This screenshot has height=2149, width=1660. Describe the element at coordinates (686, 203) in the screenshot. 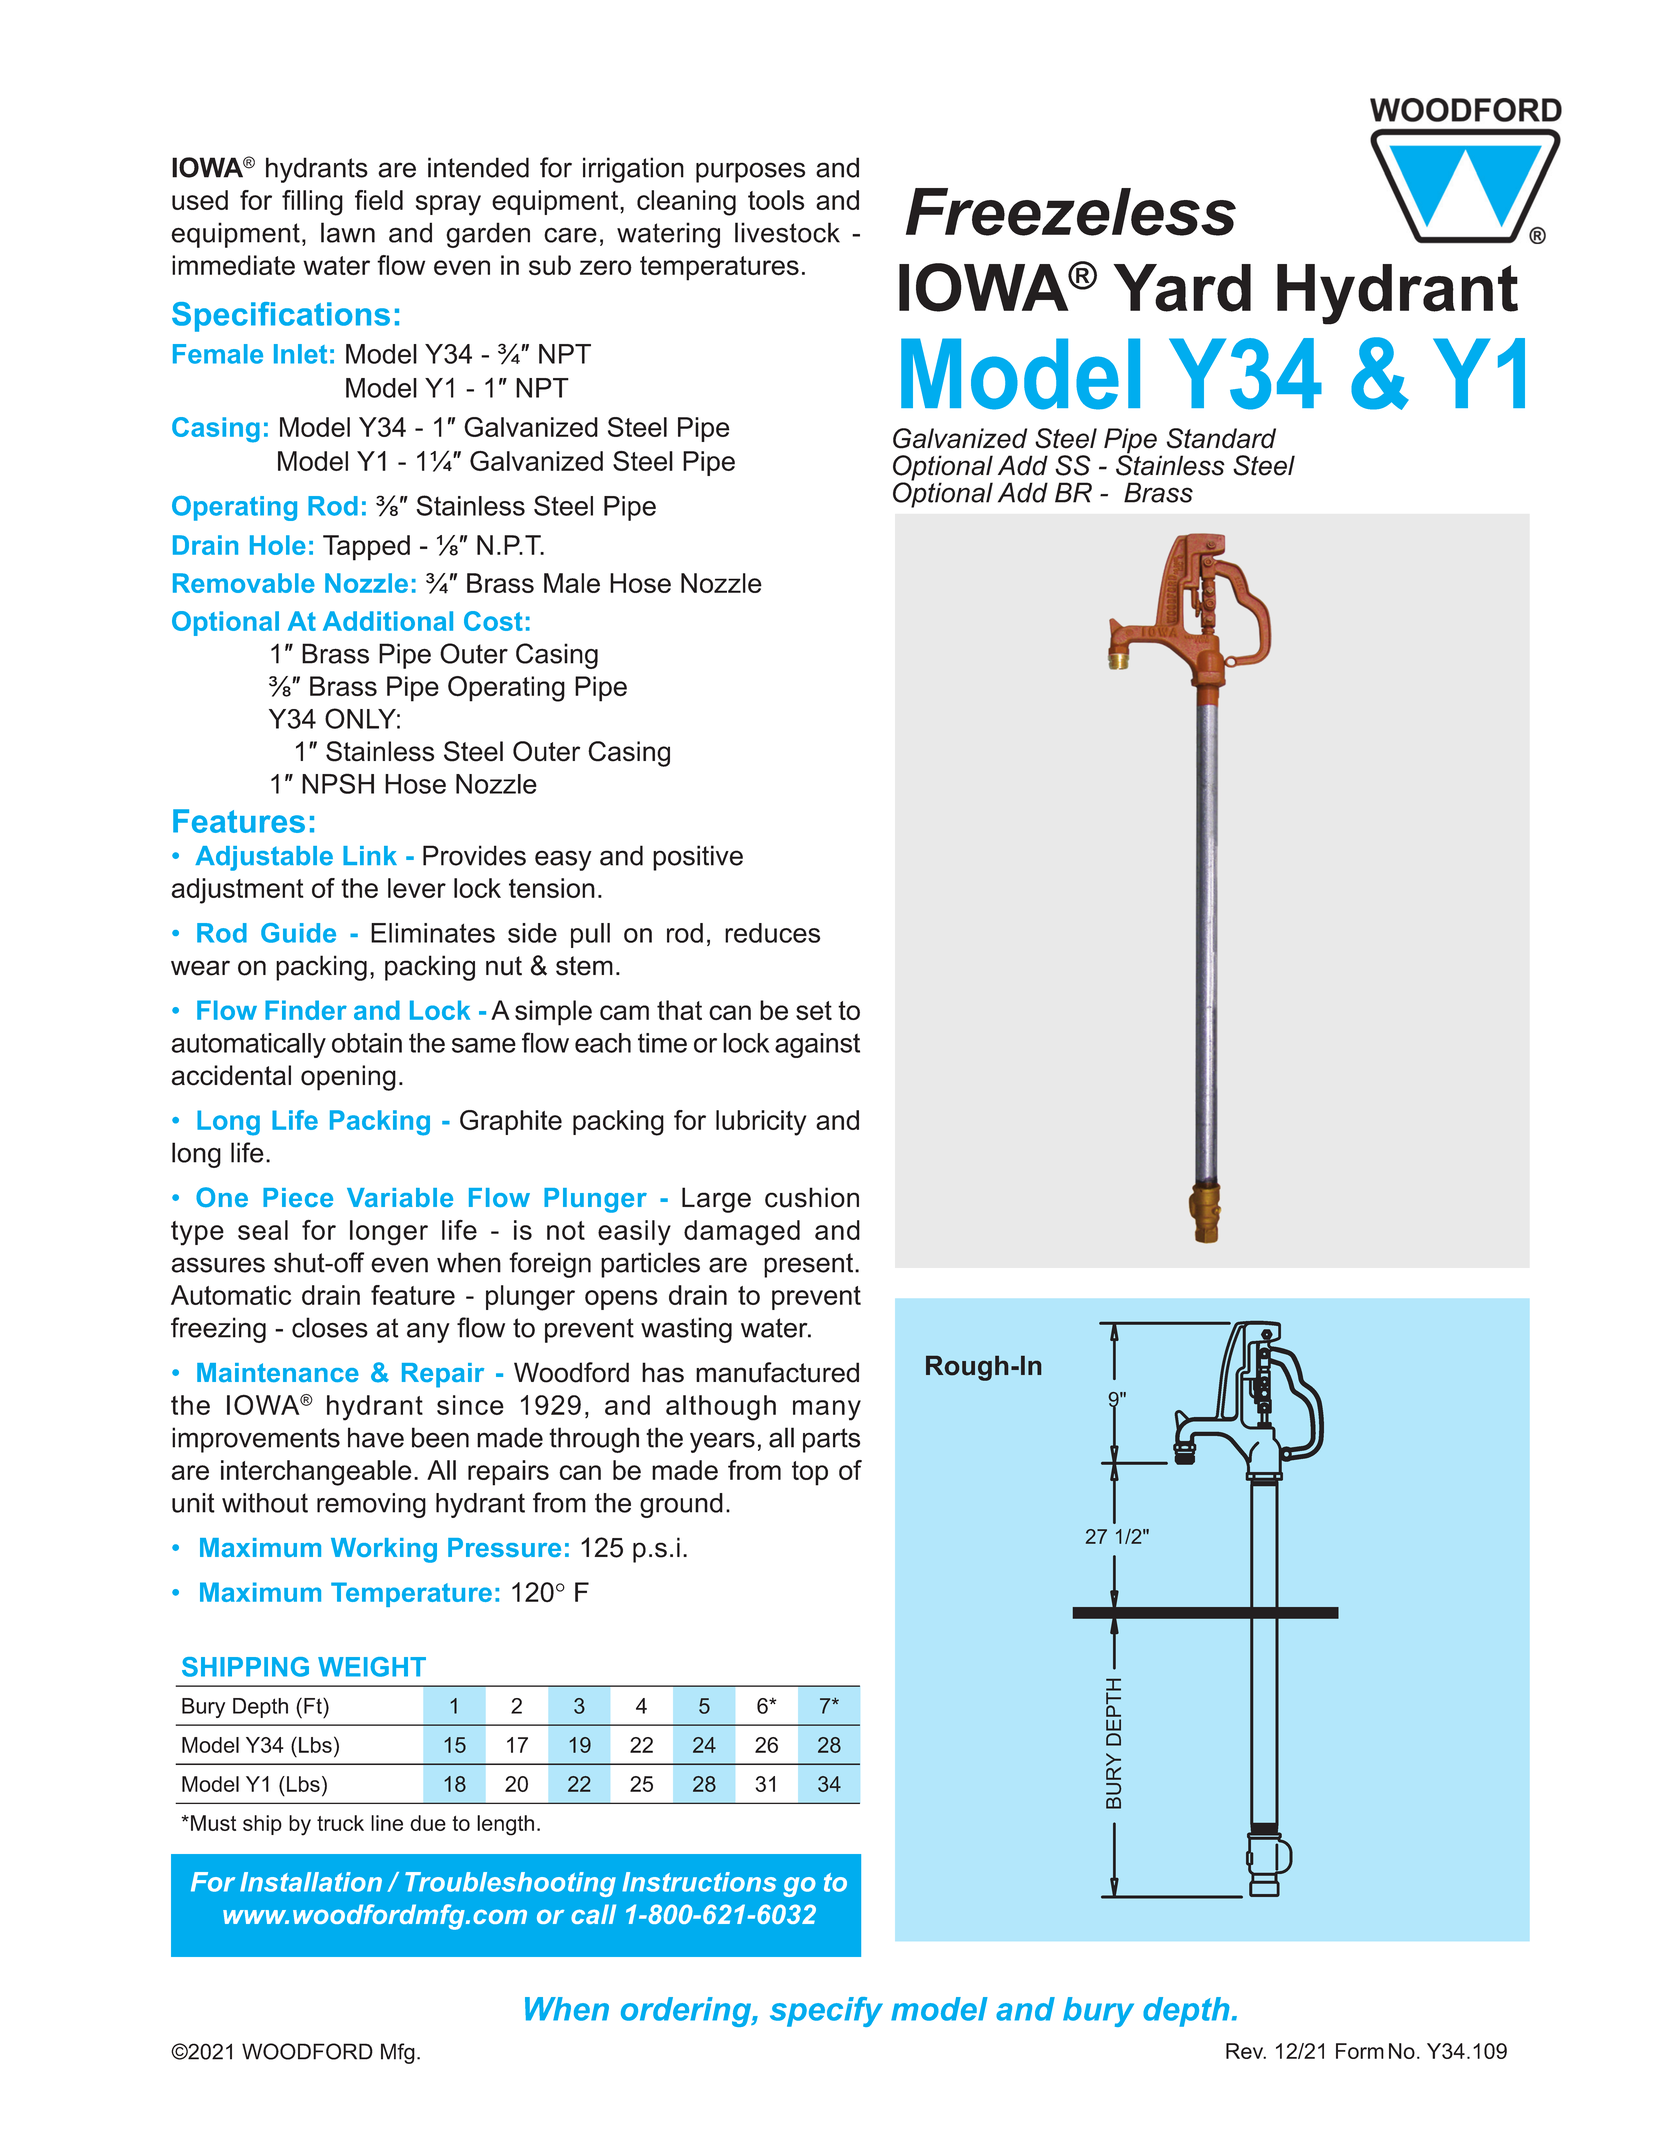

I see `cleaning` at that location.
